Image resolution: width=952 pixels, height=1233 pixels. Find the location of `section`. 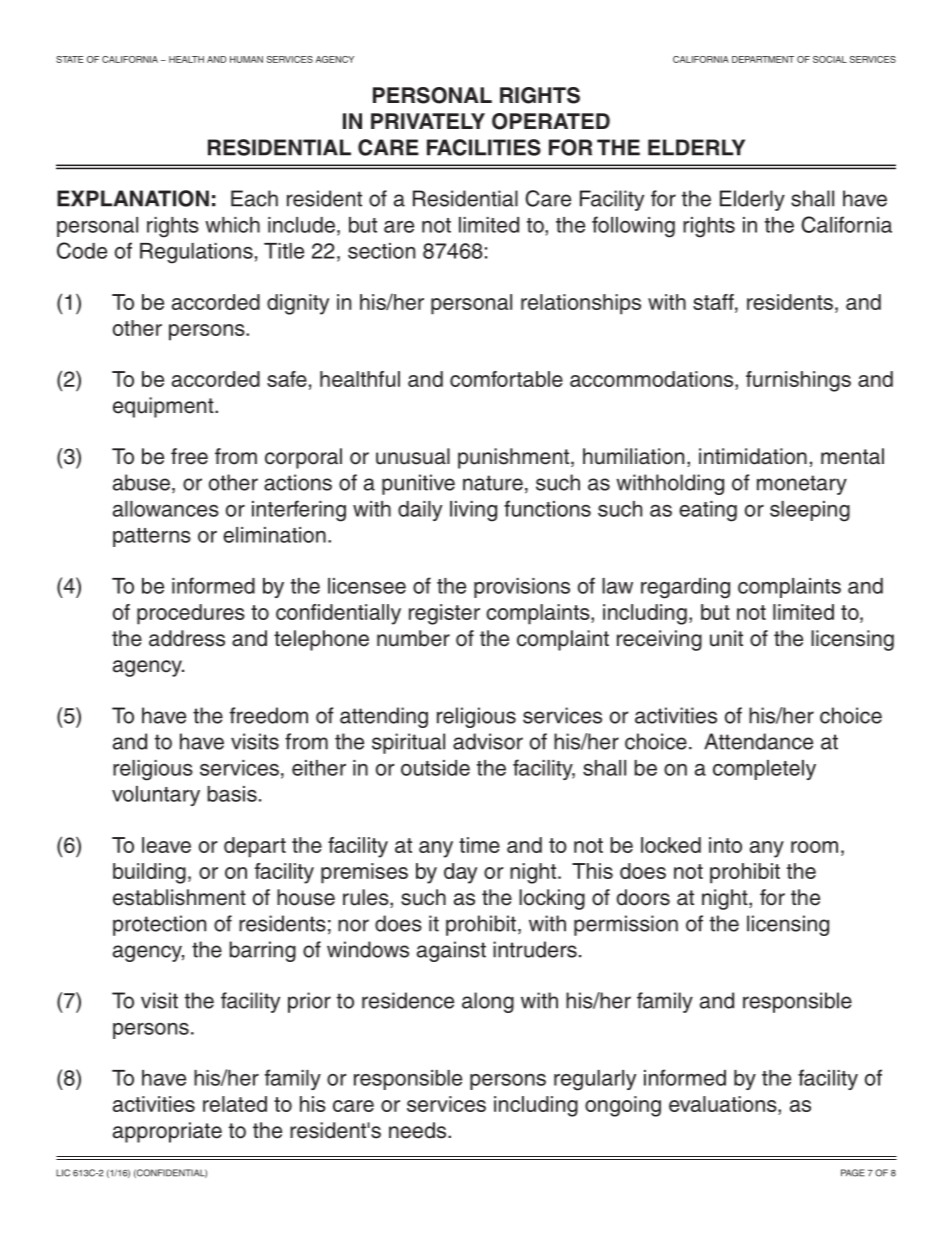

section is located at coordinates (381, 251).
